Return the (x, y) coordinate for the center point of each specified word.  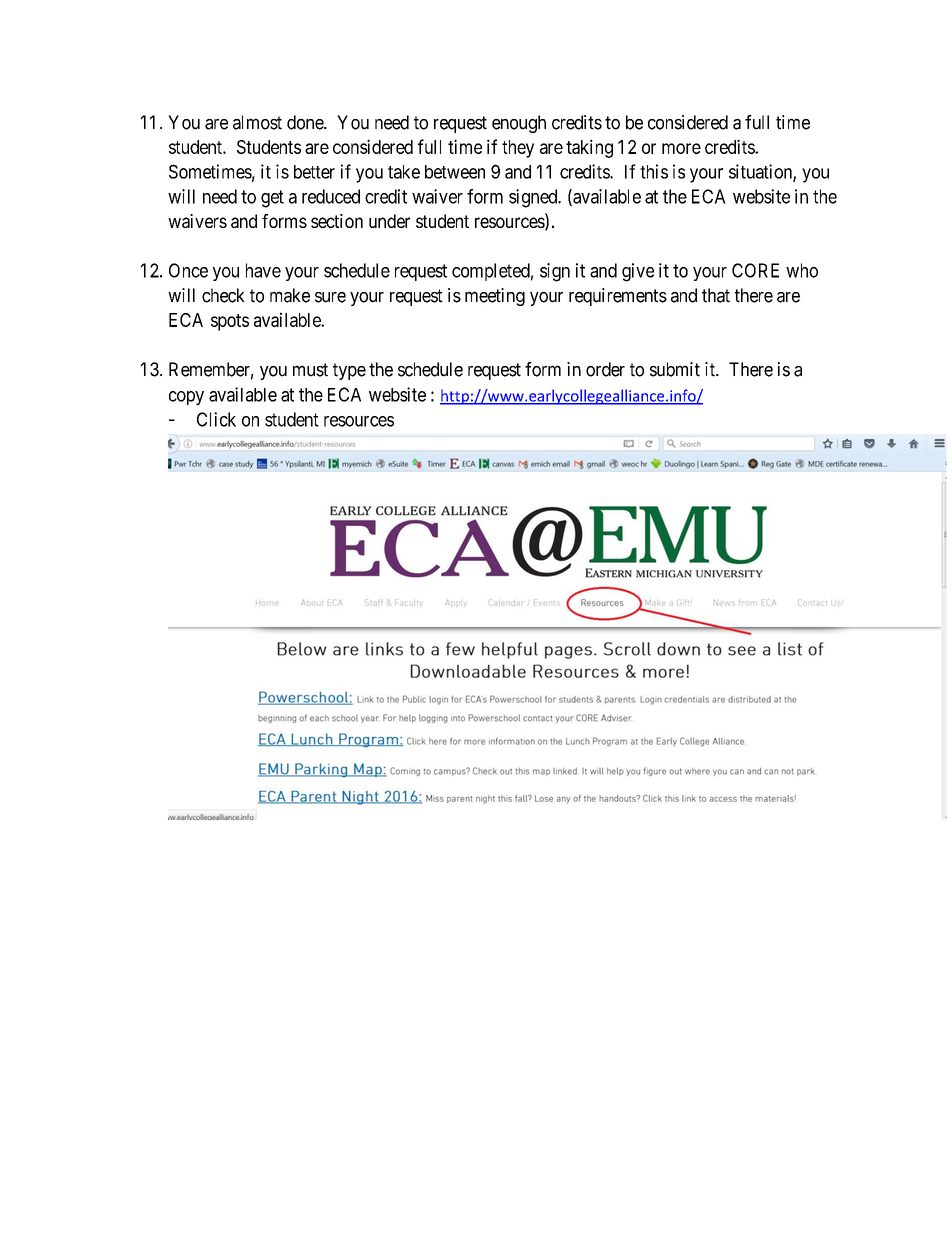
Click (216, 419)
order (605, 369)
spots (230, 322)
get (272, 199)
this (654, 171)
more (681, 148)
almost (257, 122)
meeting (495, 297)
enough (519, 124)
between (455, 172)
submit (675, 369)
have (263, 270)
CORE (755, 270)
